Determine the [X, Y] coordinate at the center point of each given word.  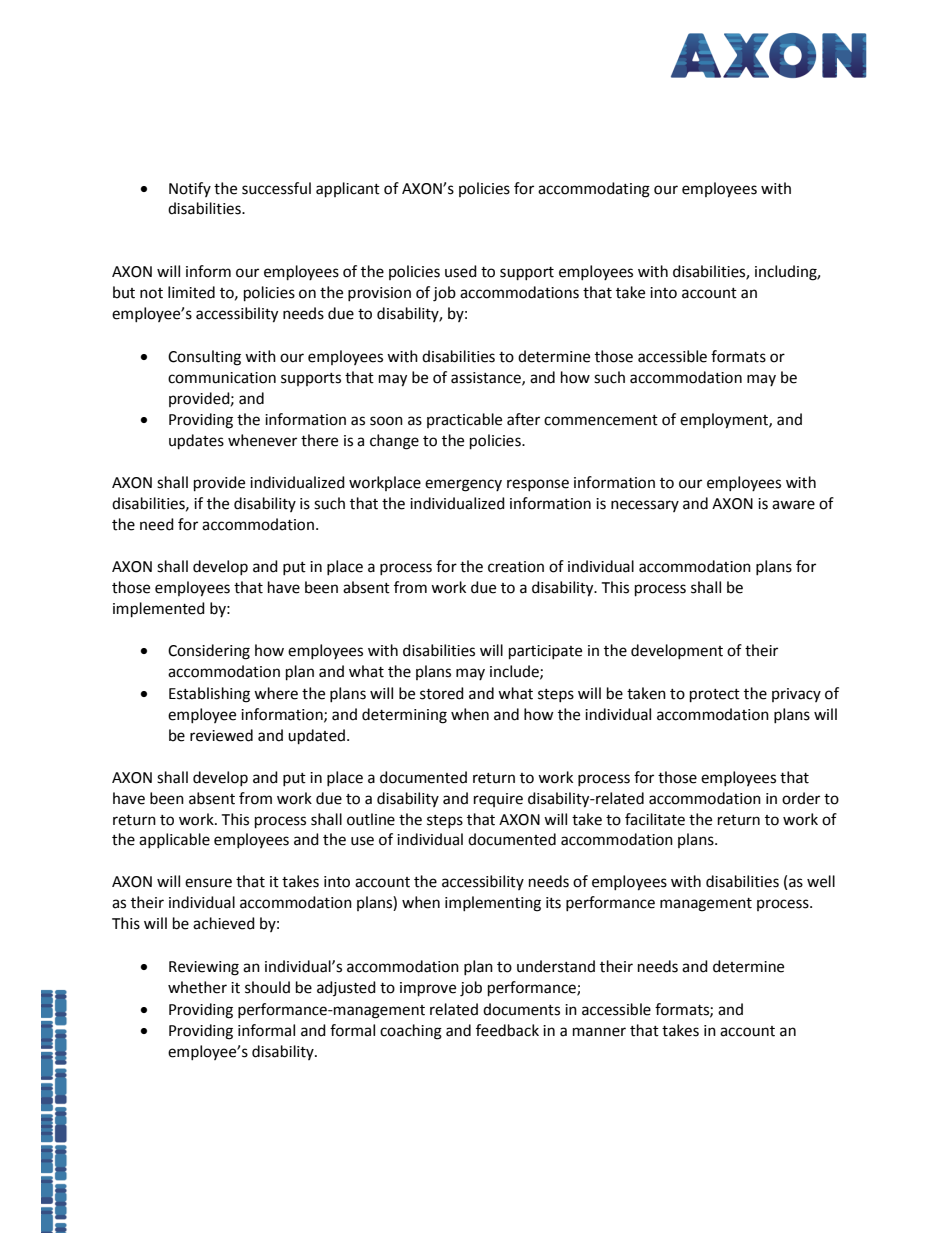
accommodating [594, 190]
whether [197, 987]
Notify [190, 189]
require [498, 800]
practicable [464, 420]
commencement [601, 420]
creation [516, 567]
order [801, 798]
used [461, 271]
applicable [174, 840]
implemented [159, 610]
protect [715, 696]
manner [599, 1032]
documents [521, 1009]
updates [196, 442]
